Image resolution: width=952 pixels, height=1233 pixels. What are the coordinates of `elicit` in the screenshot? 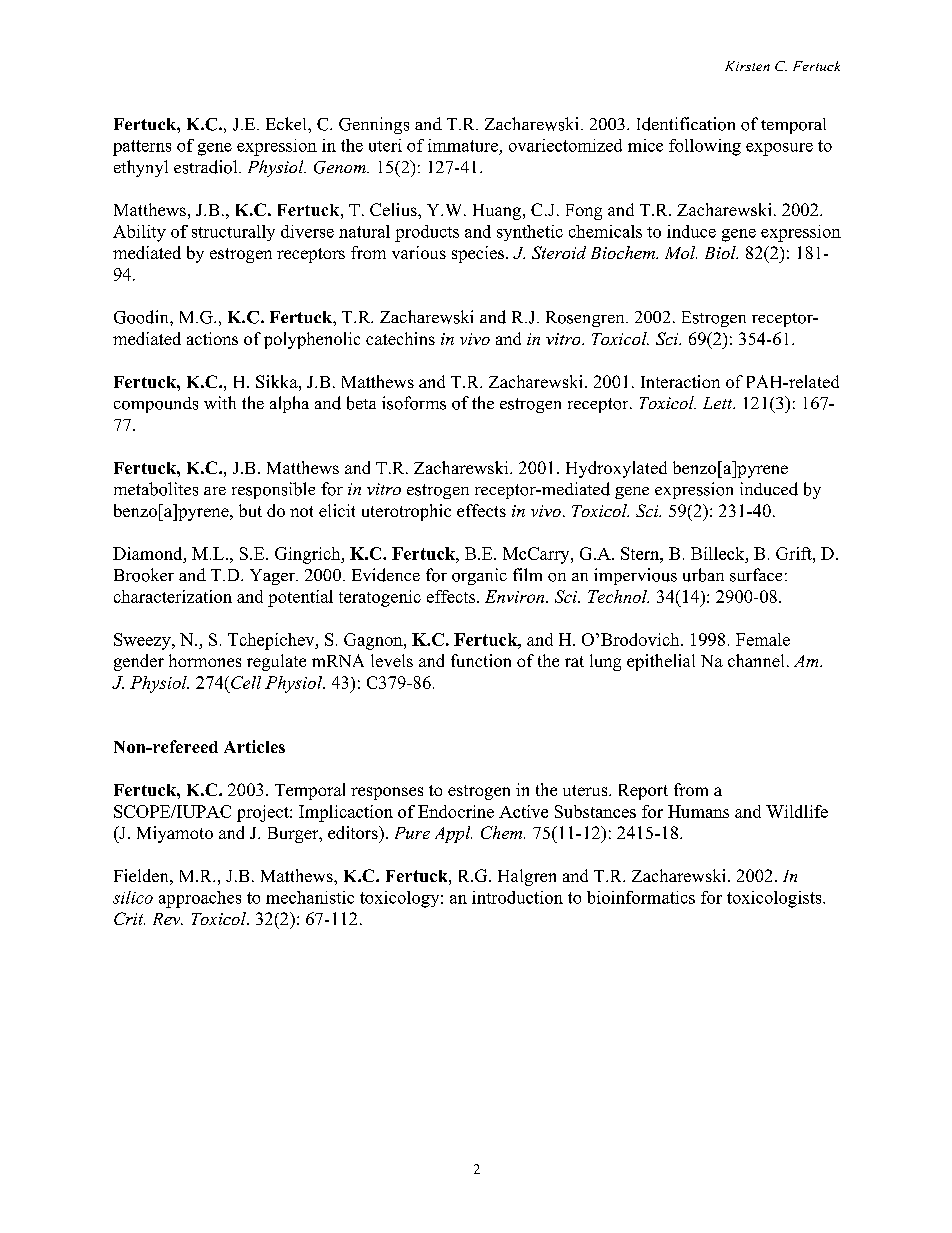 It's located at (337, 510).
